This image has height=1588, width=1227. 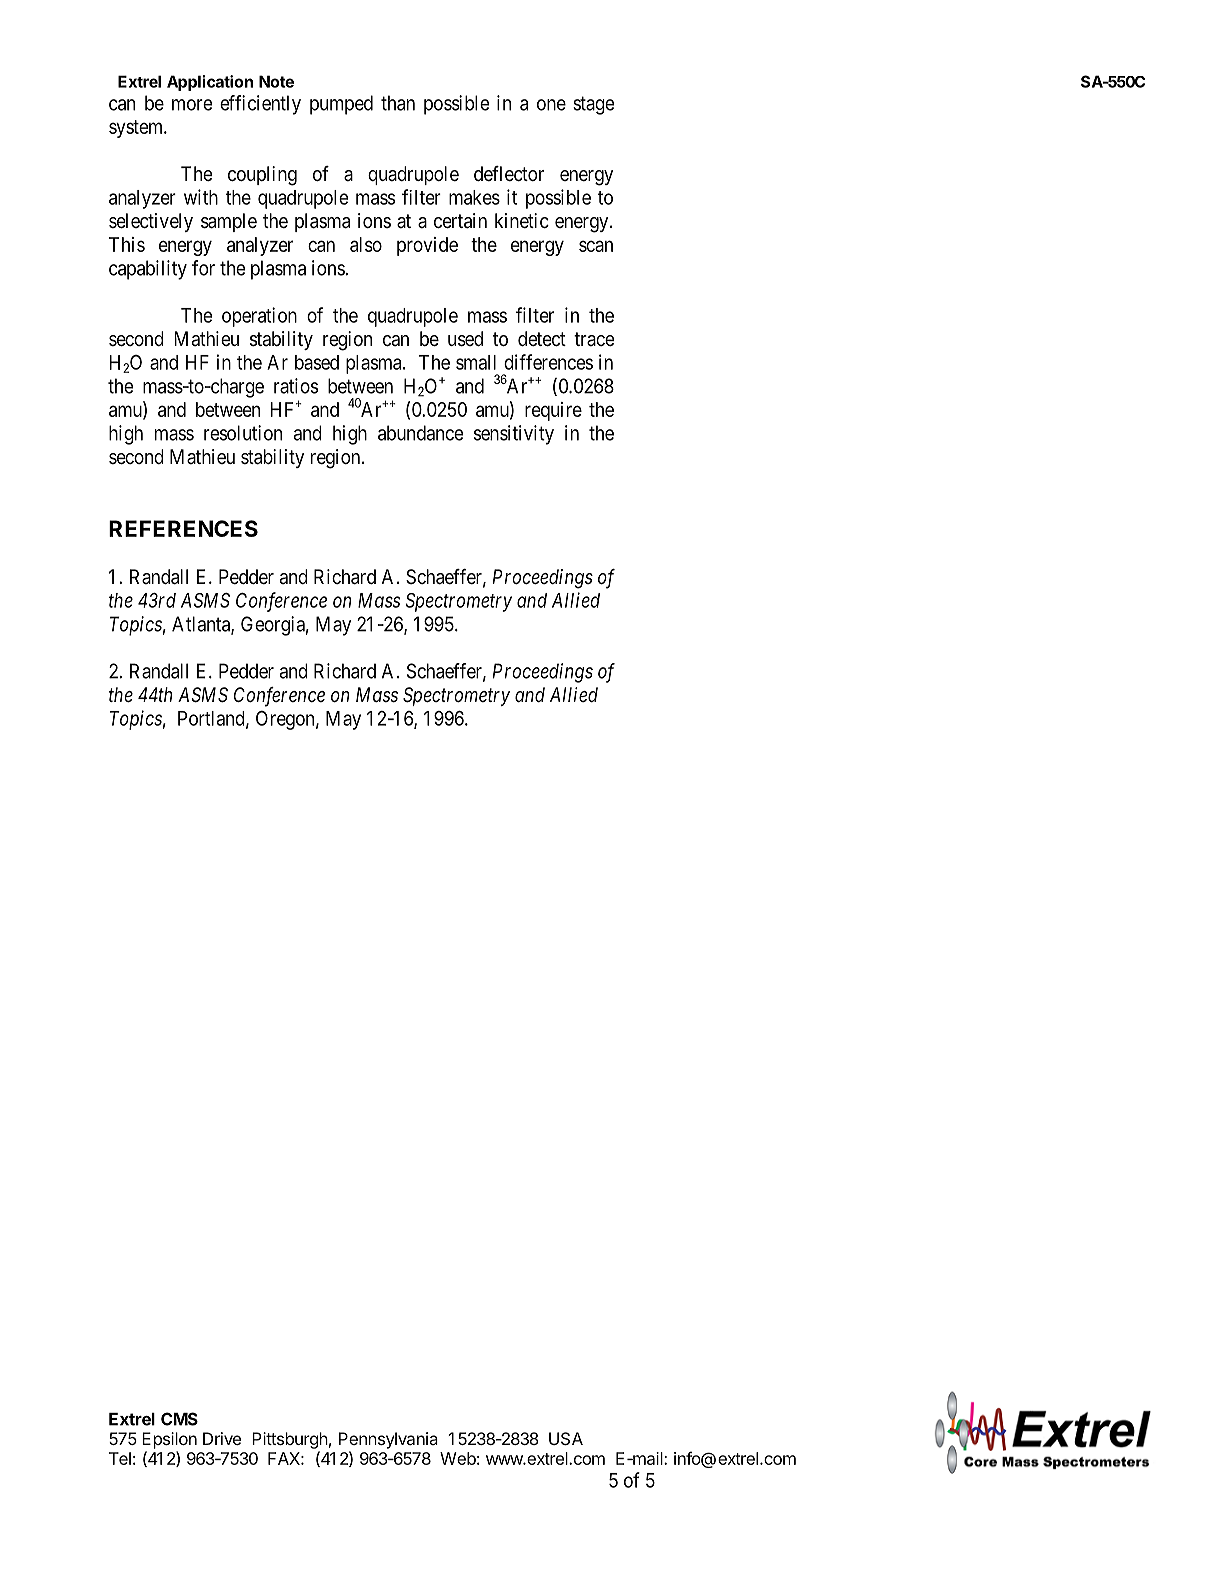 What do you see at coordinates (388, 1440) in the image?
I see `Pennsylvania` at bounding box center [388, 1440].
